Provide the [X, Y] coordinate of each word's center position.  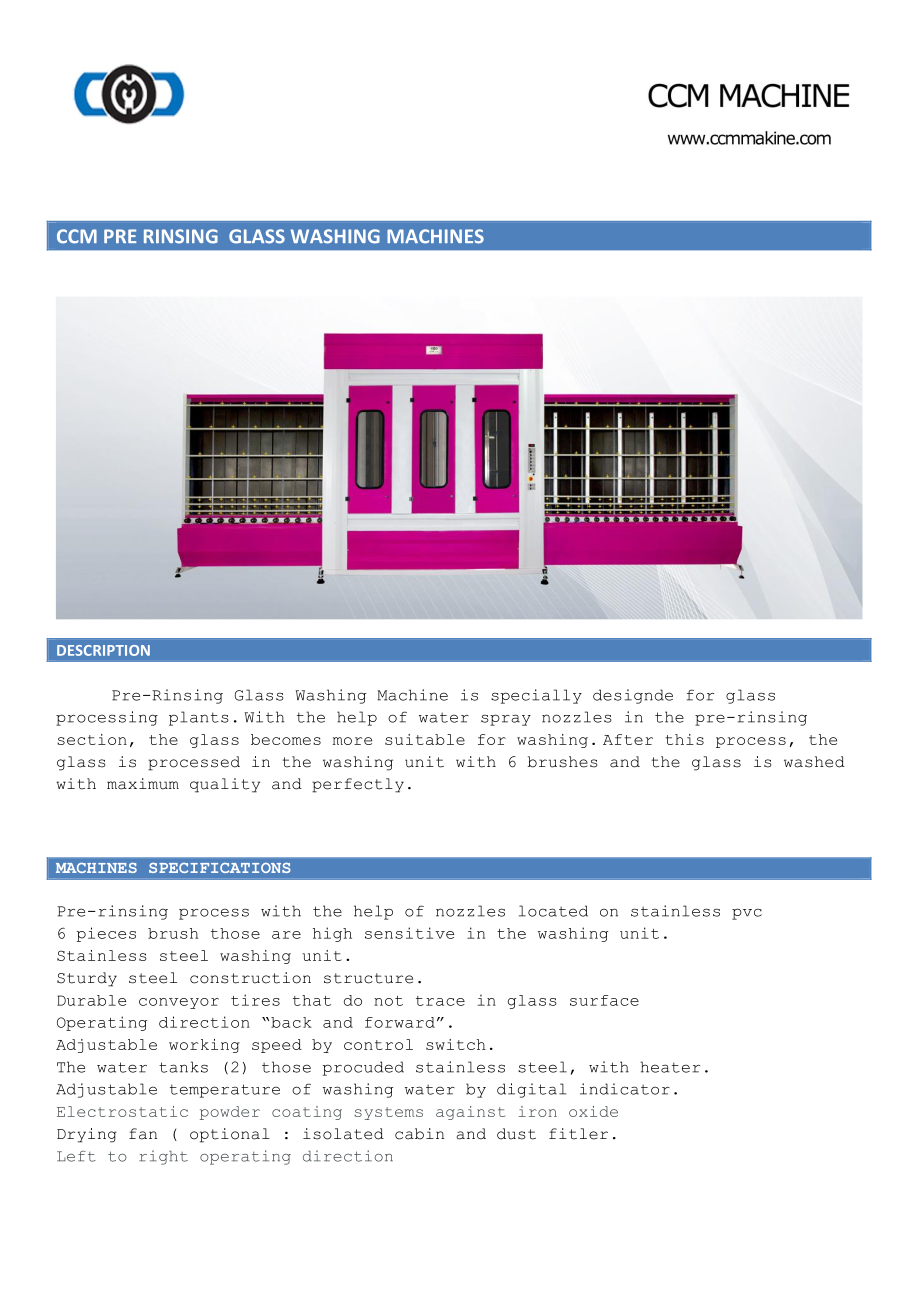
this [684, 739]
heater [670, 1067]
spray [506, 720]
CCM [77, 236]
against [470, 1113]
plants [199, 718]
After [628, 739]
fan [143, 1134]
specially [536, 696]
